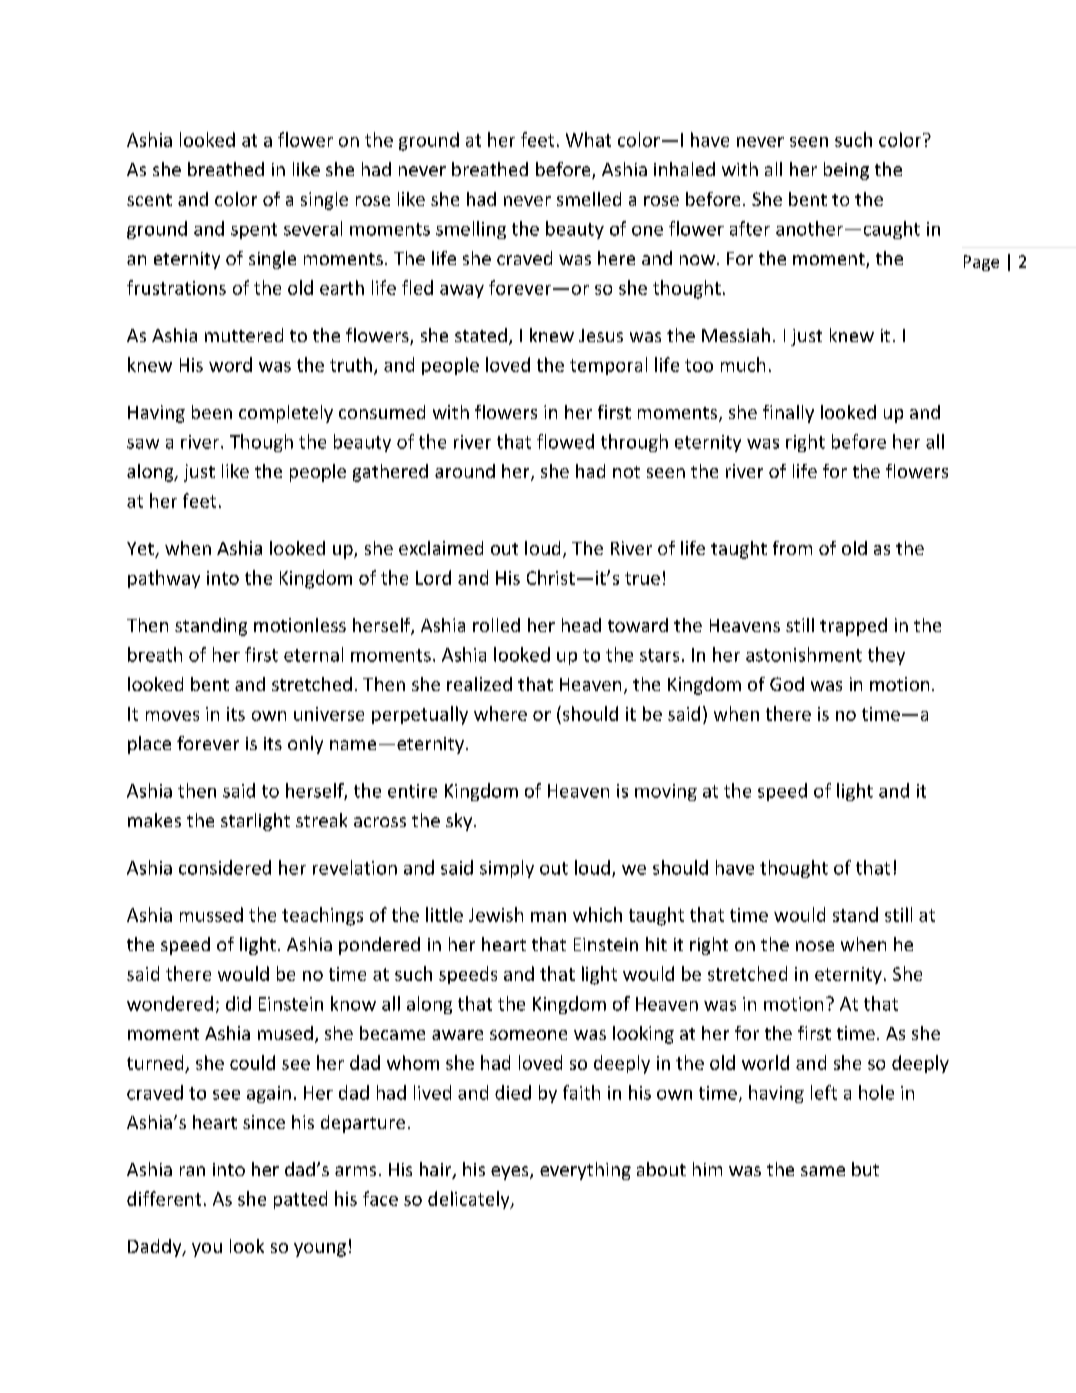 The width and height of the image is (1076, 1393). Describe the element at coordinates (589, 199) in the image. I see `smelled` at that location.
